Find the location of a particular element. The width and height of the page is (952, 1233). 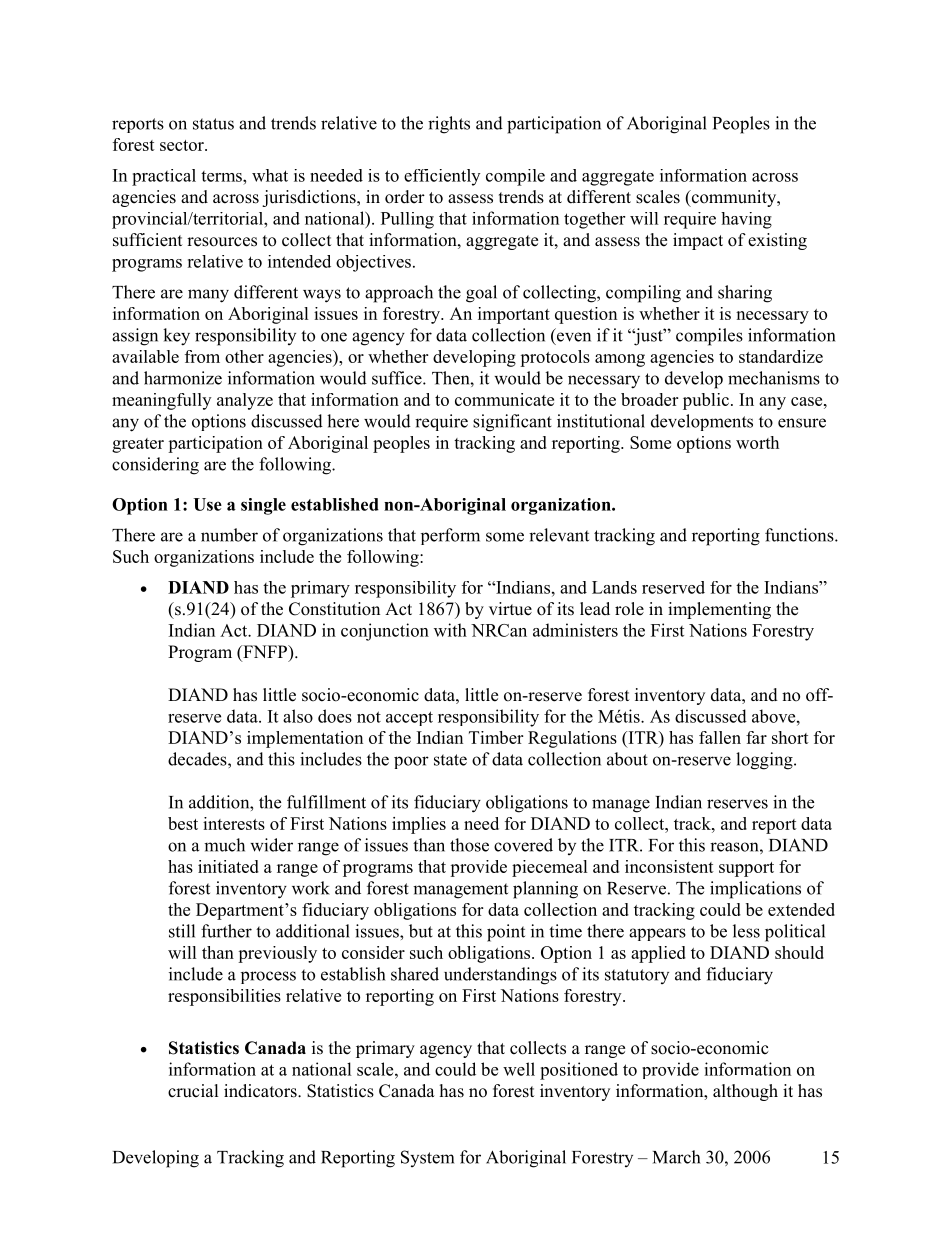

efficiently is located at coordinates (442, 177).
